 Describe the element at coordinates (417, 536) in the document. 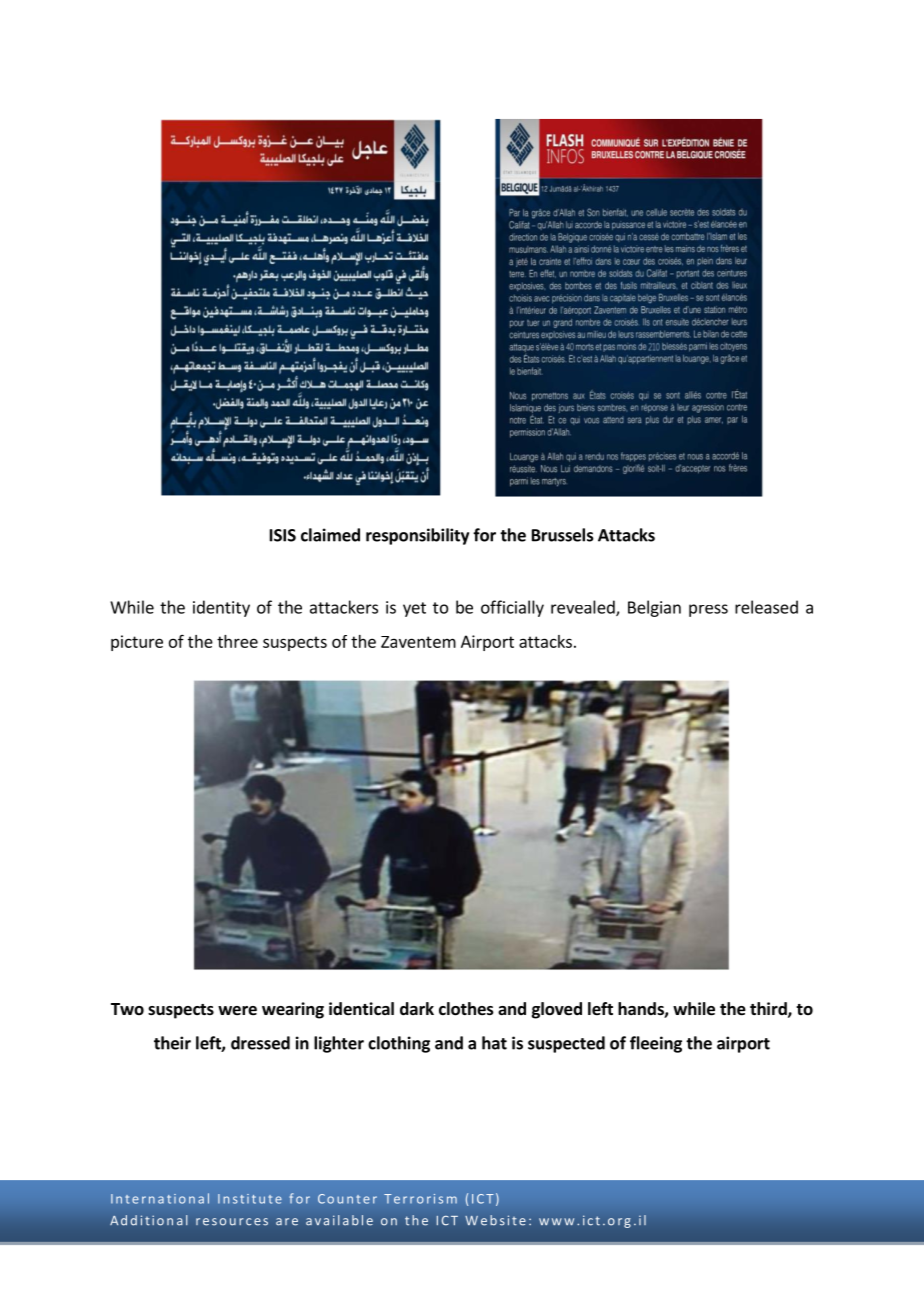

I see `responsibility` at that location.
